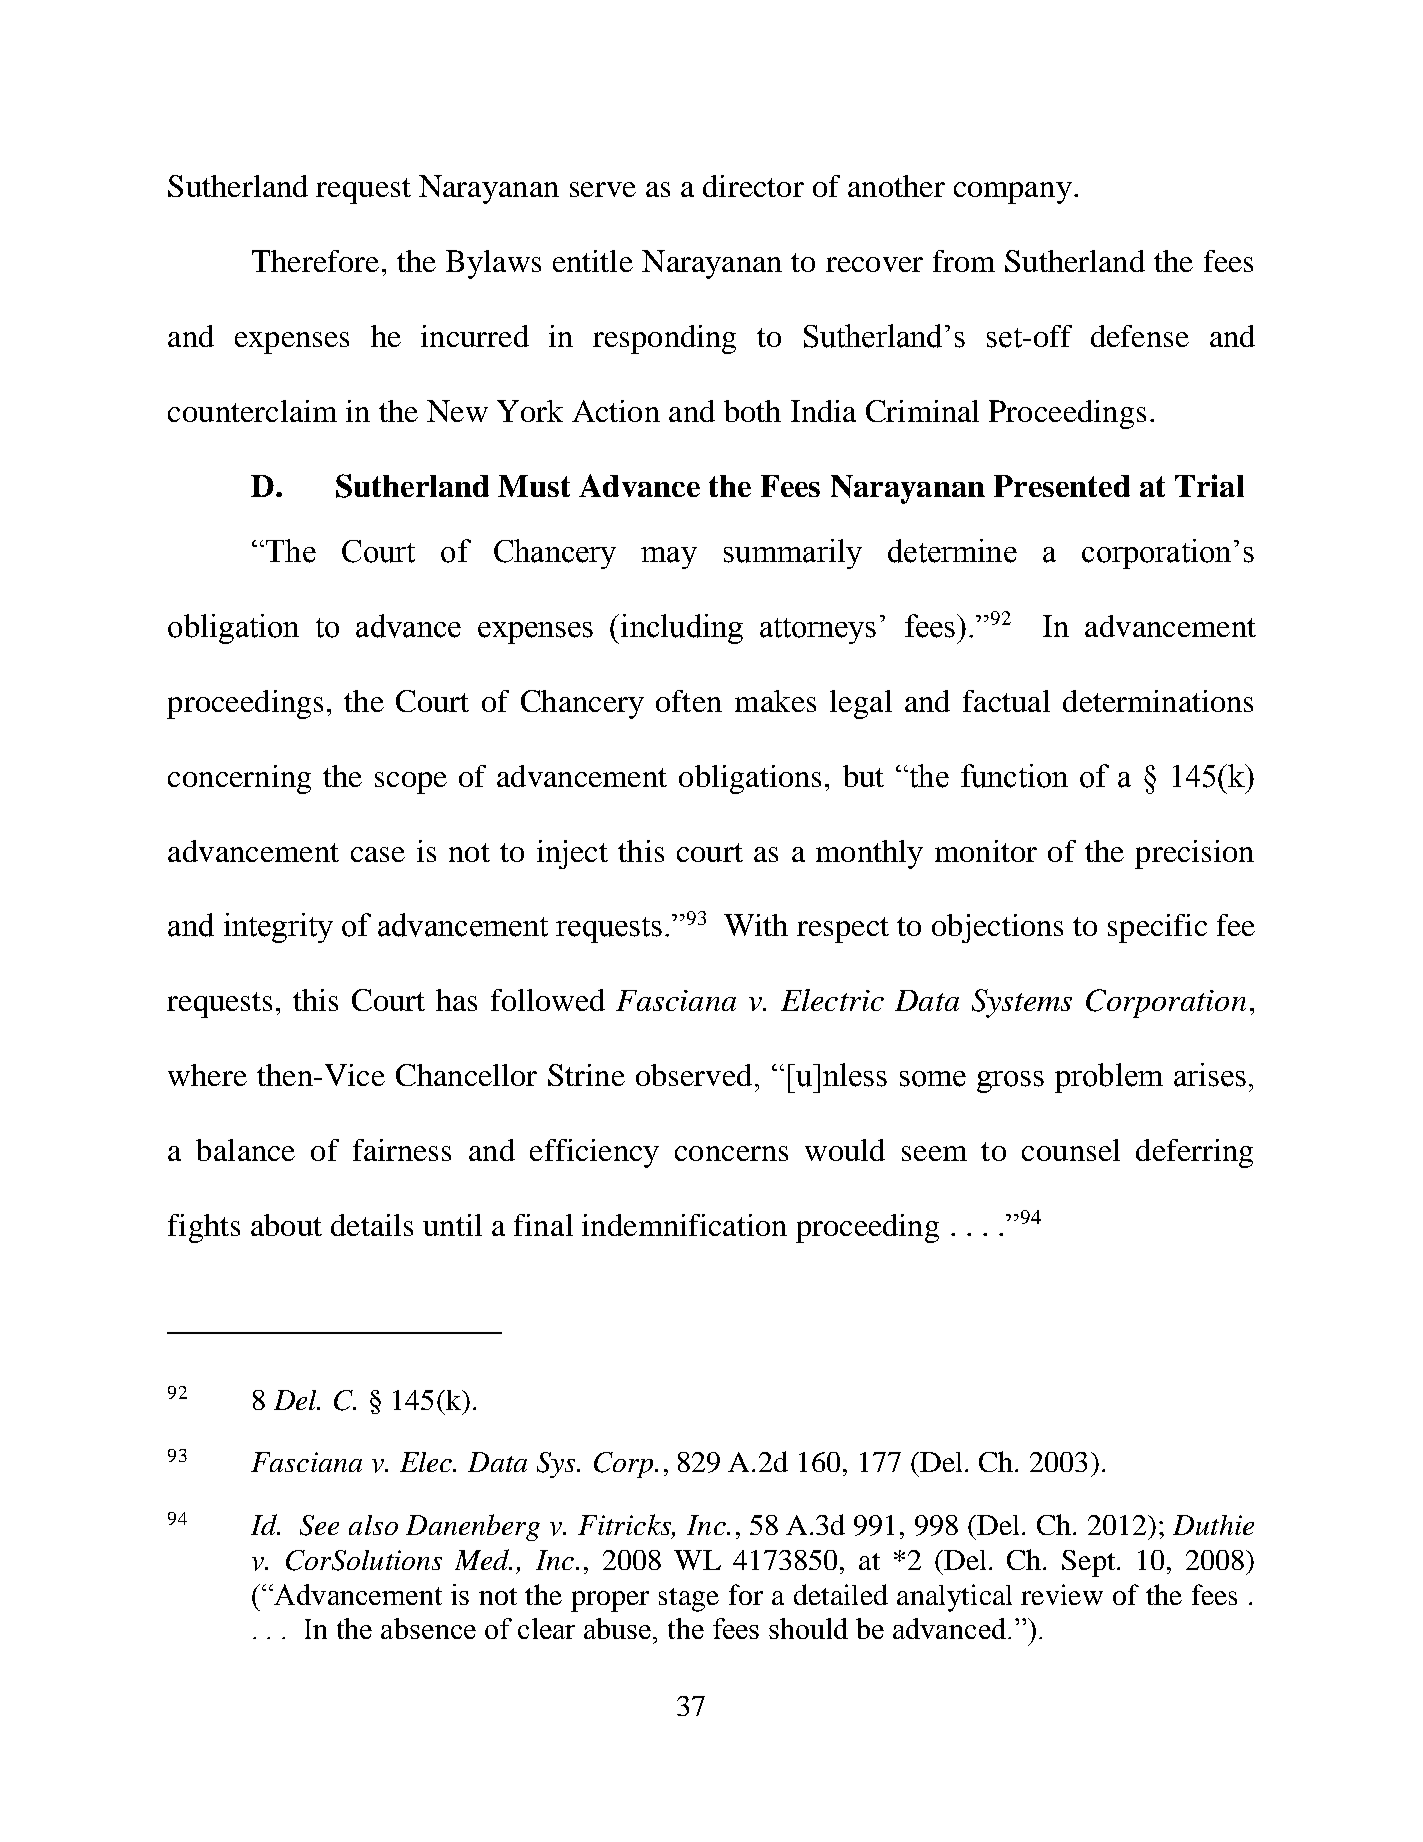 The width and height of the screenshot is (1423, 1842). I want to click on indemnification, so click(684, 1225).
